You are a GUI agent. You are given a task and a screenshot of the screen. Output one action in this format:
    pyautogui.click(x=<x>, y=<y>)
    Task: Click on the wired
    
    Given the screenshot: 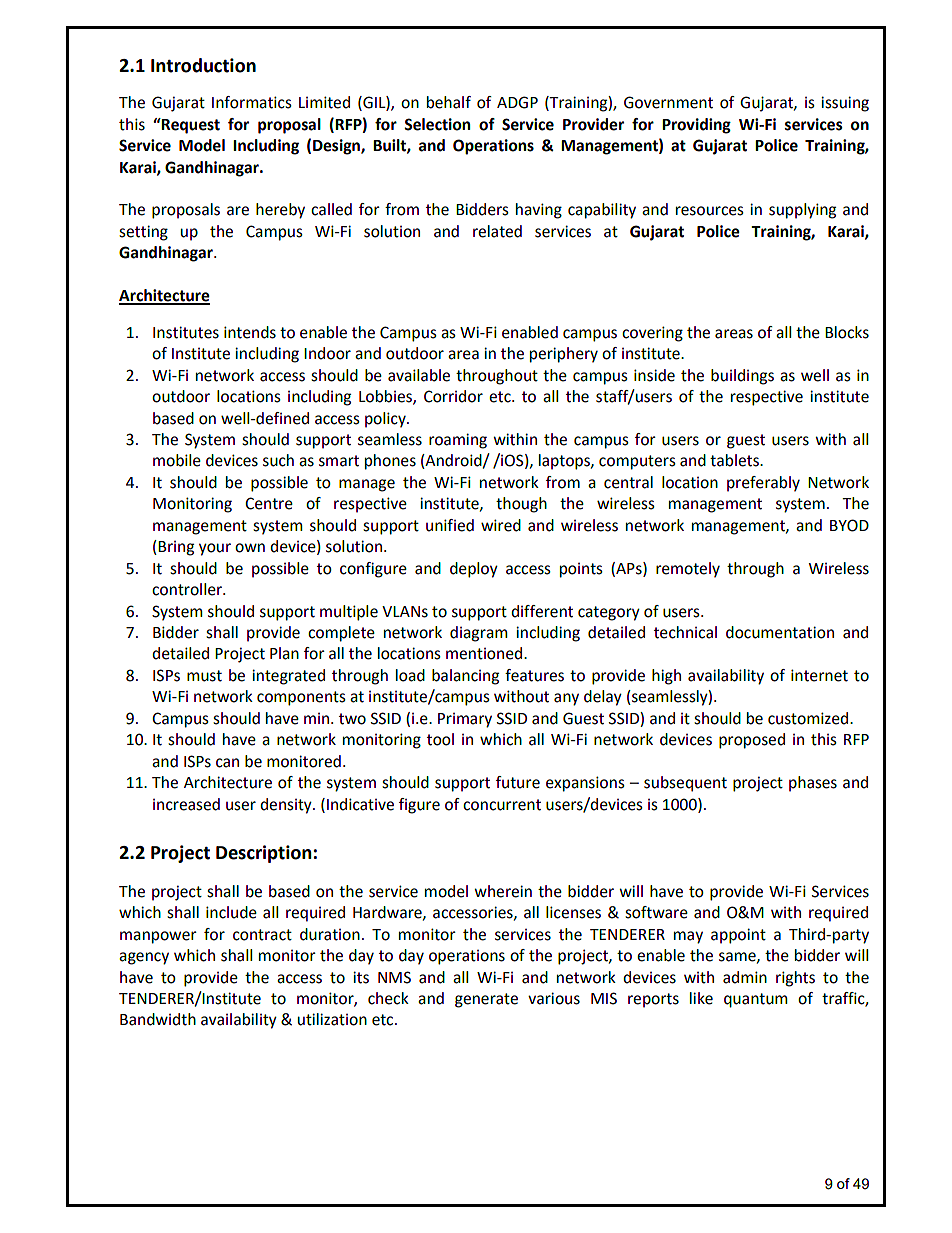 What is the action you would take?
    pyautogui.click(x=501, y=525)
